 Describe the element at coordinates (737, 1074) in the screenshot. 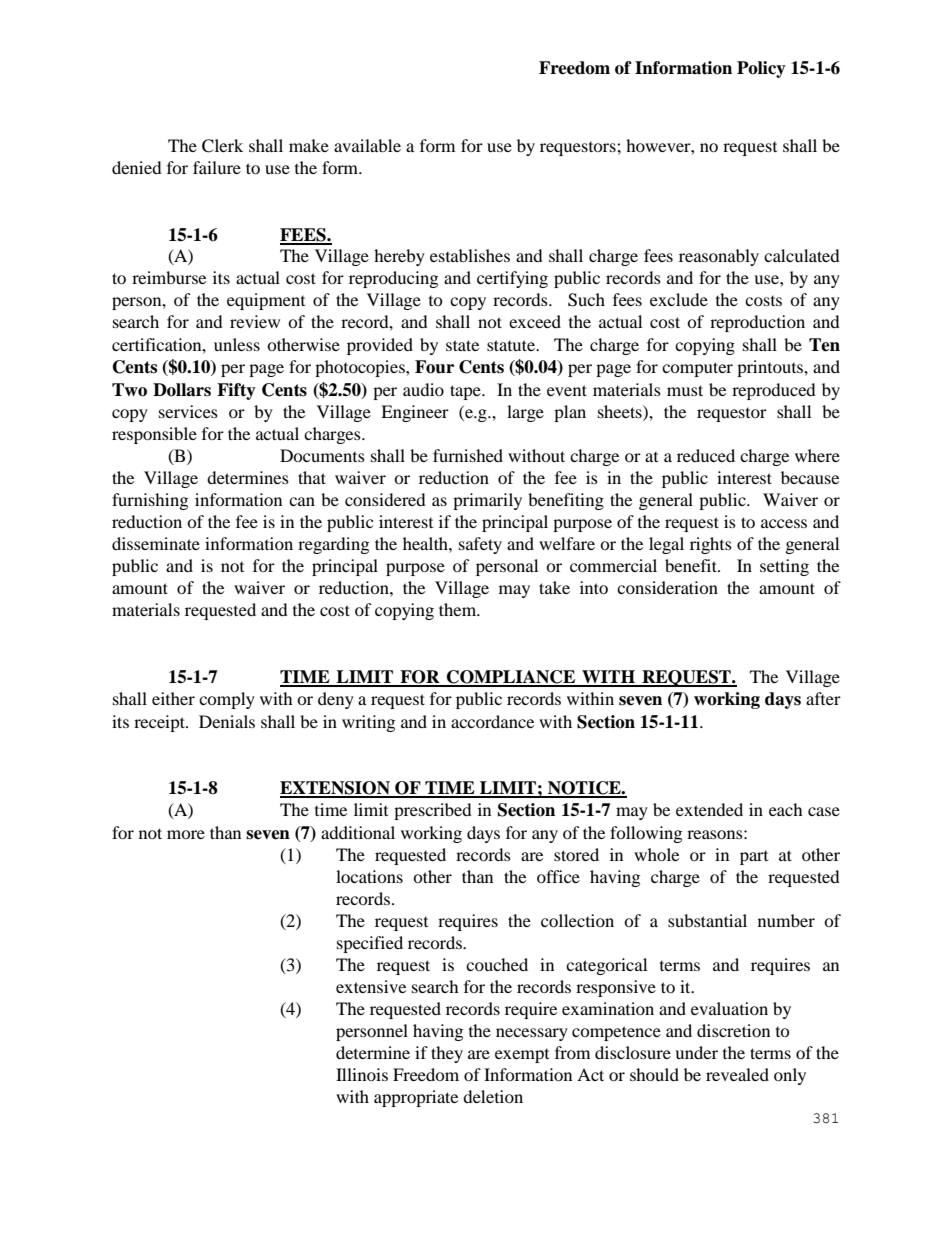

I see `revealed` at that location.
